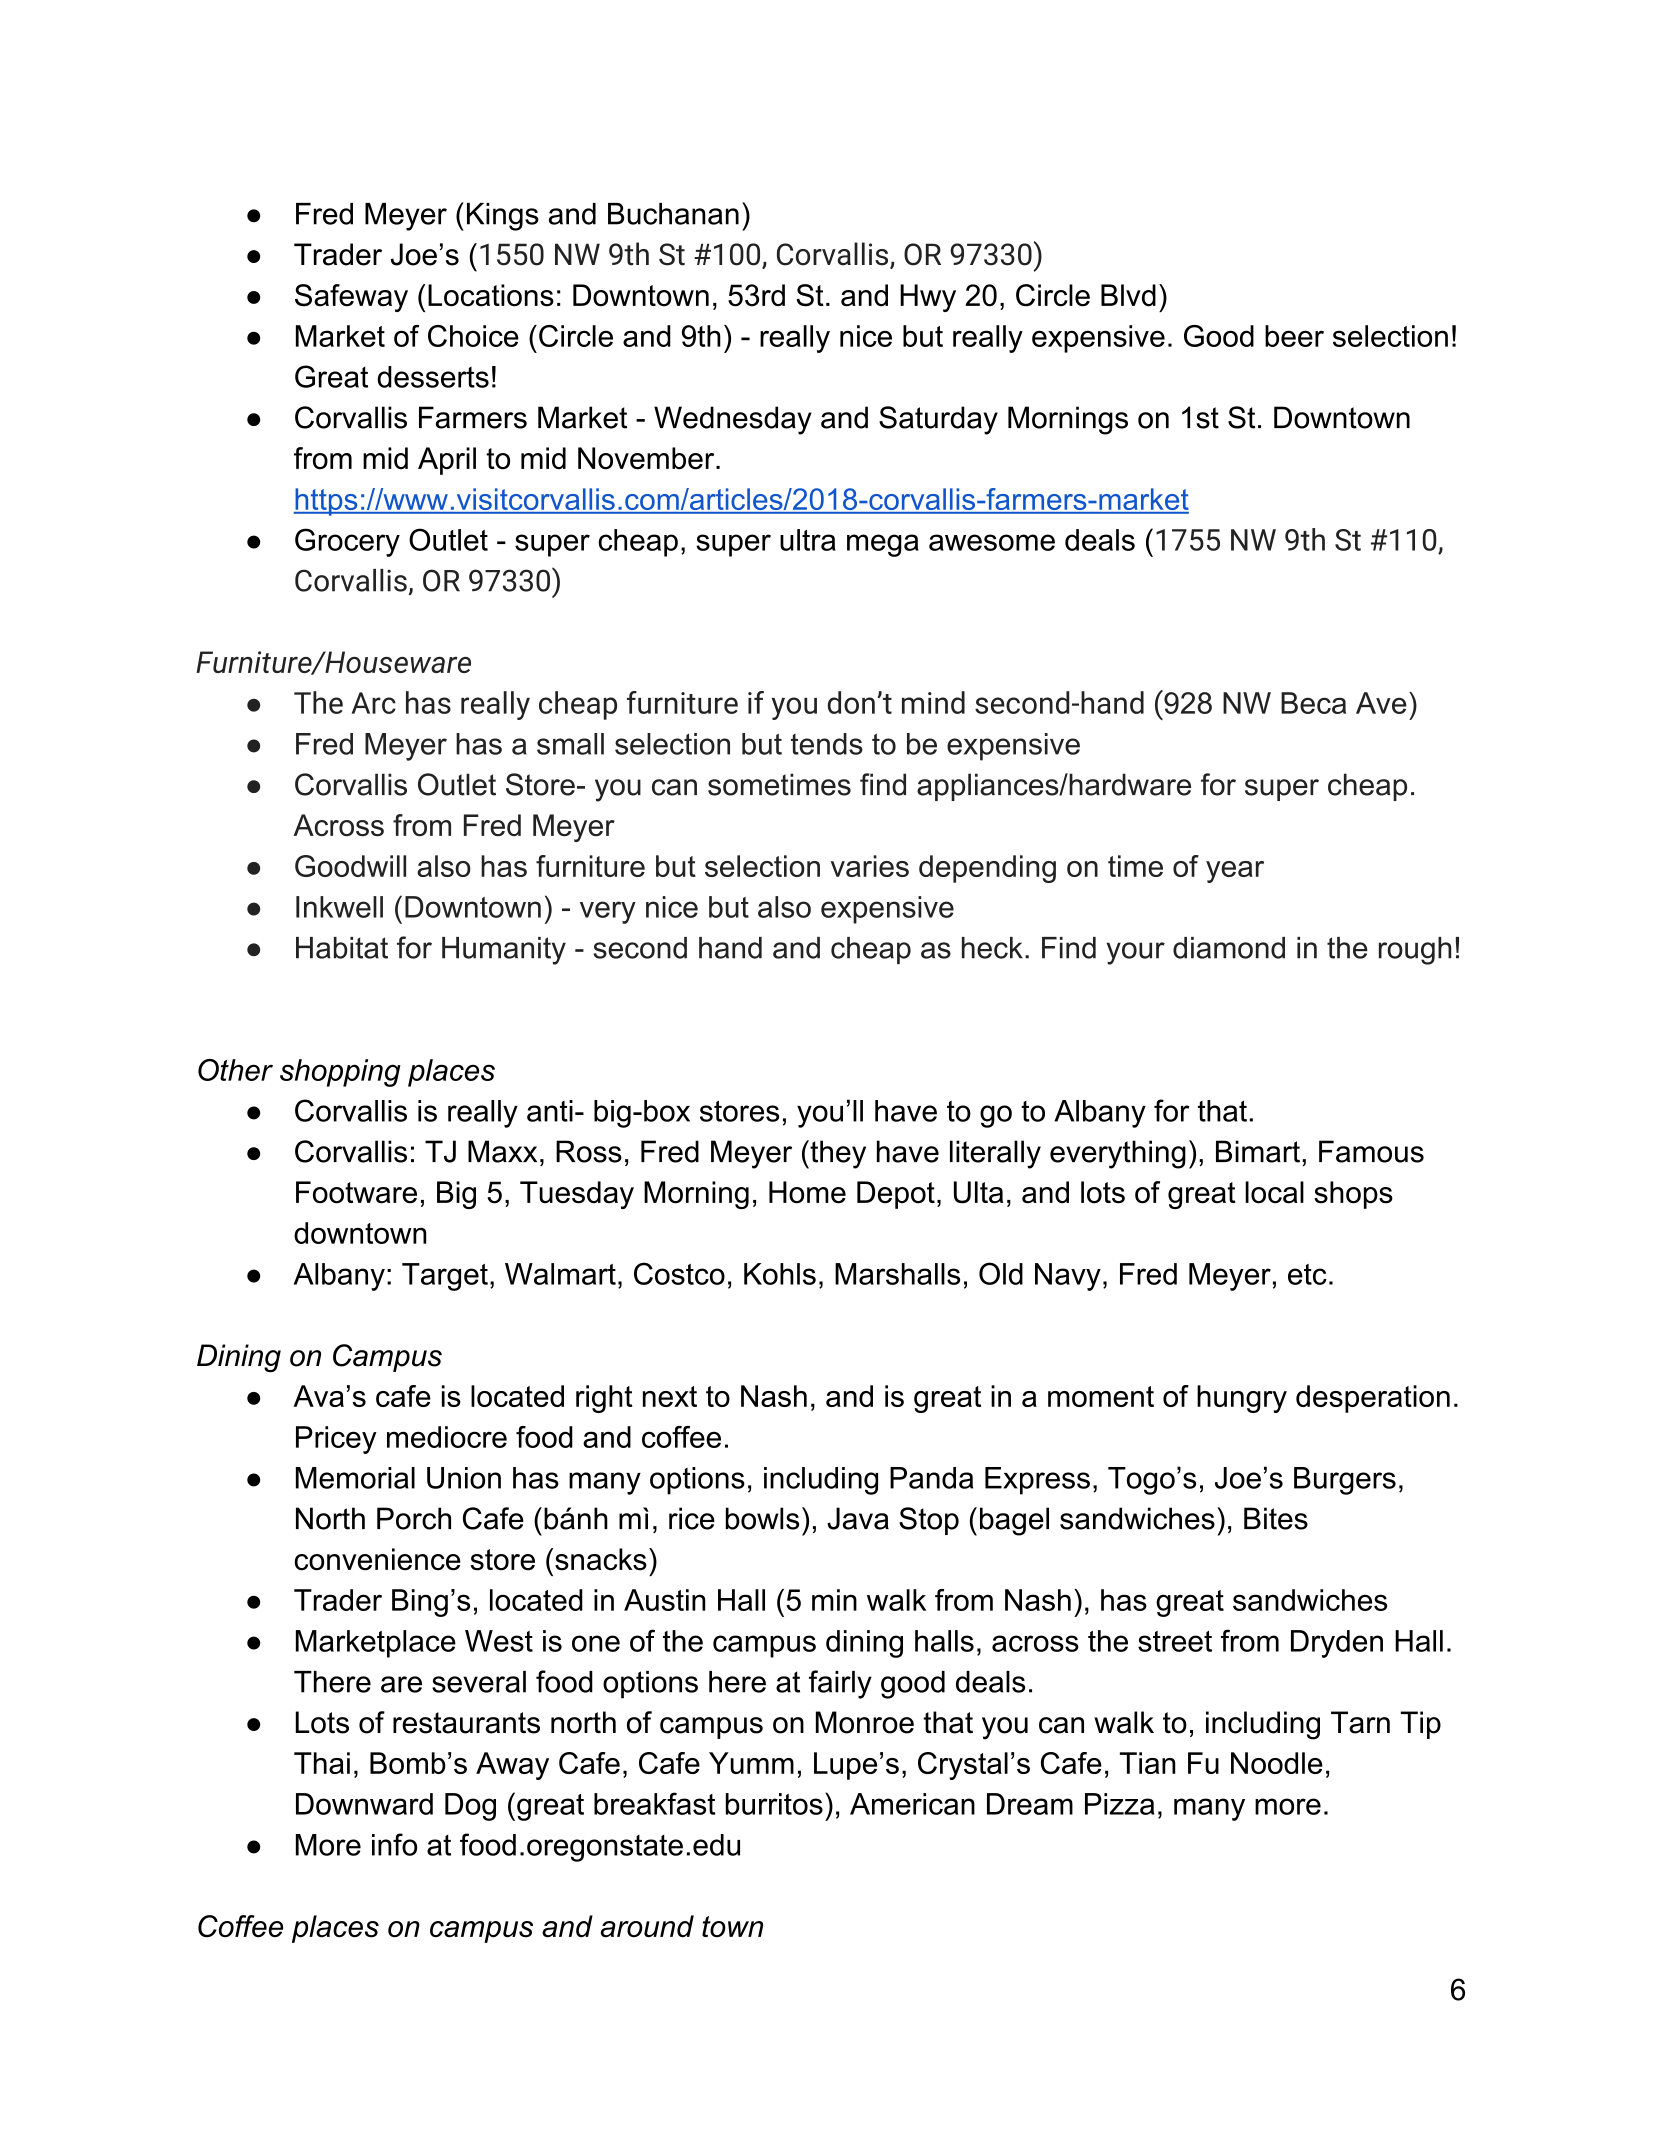 The height and width of the image is (2153, 1664). I want to click on Java, so click(858, 1518).
